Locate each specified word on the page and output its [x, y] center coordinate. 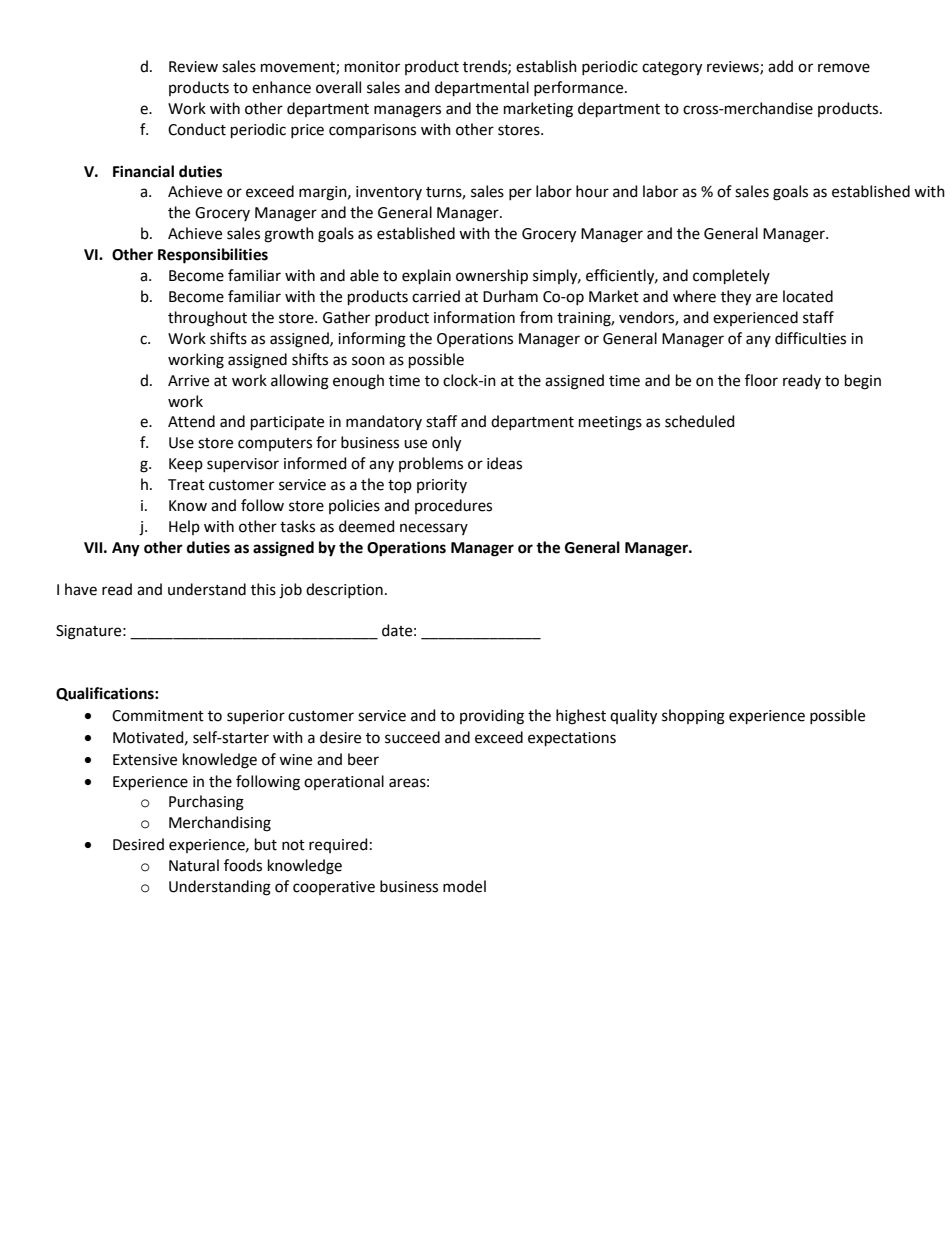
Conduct [197, 129]
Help [184, 527]
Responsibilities [213, 256]
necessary [434, 529]
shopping [693, 717]
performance [580, 88]
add [780, 66]
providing [492, 717]
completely [731, 276]
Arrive [188, 381]
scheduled [700, 421]
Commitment [158, 716]
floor [761, 380]
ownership [492, 276]
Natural [194, 865]
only [446, 444]
